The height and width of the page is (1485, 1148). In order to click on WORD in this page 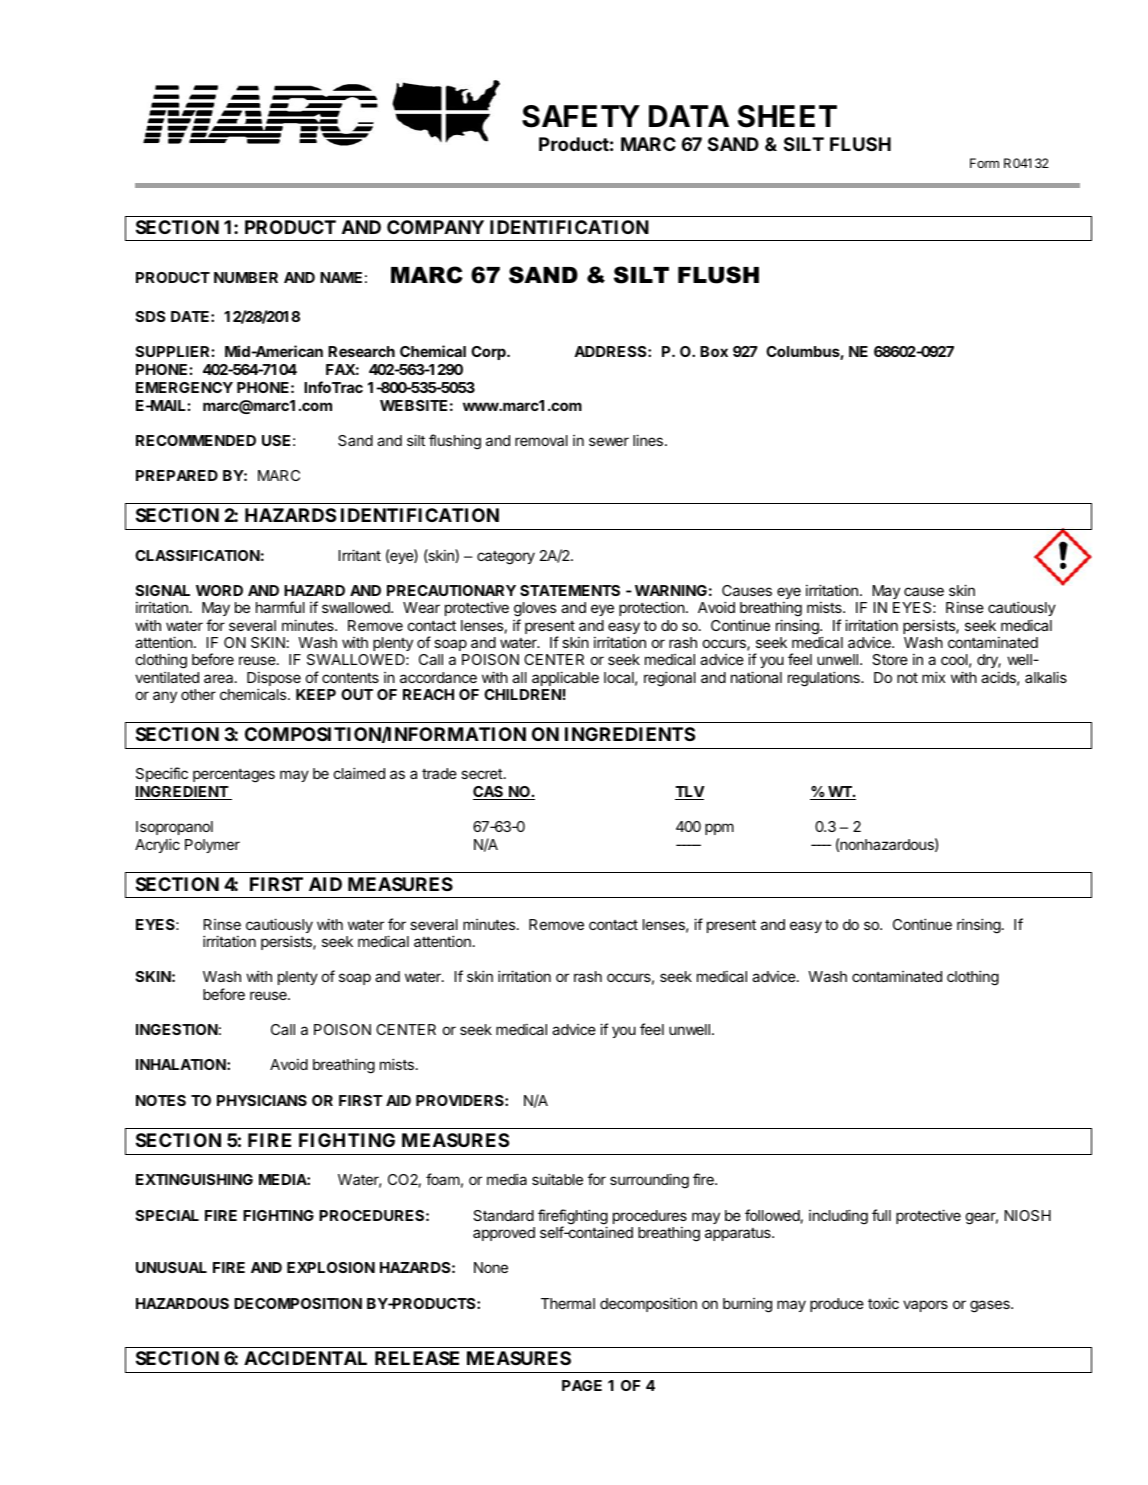, I will do `click(219, 590)`.
